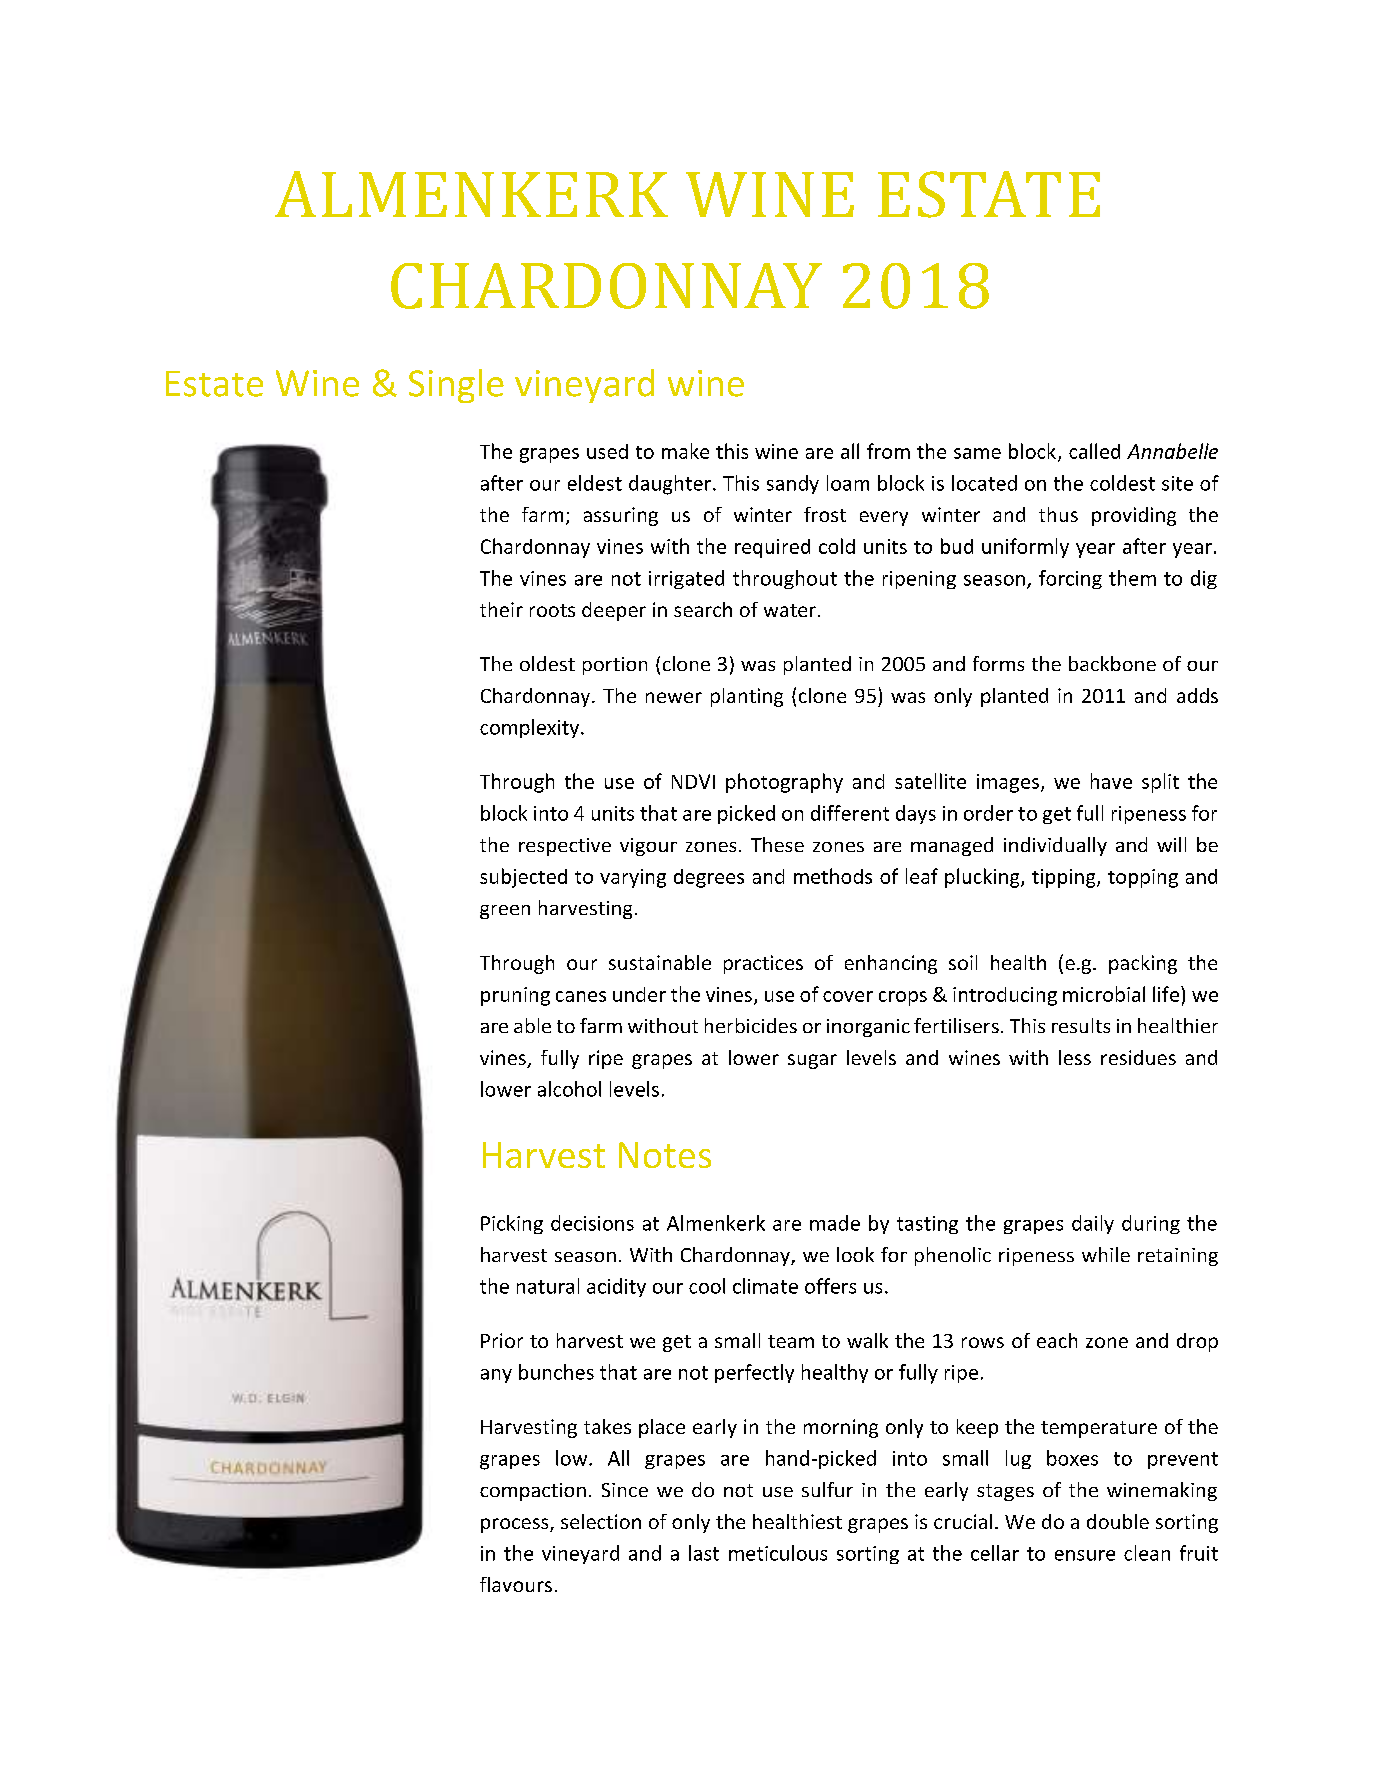 This document has width=1381, height=1787. What do you see at coordinates (1094, 451) in the document?
I see `called` at bounding box center [1094, 451].
